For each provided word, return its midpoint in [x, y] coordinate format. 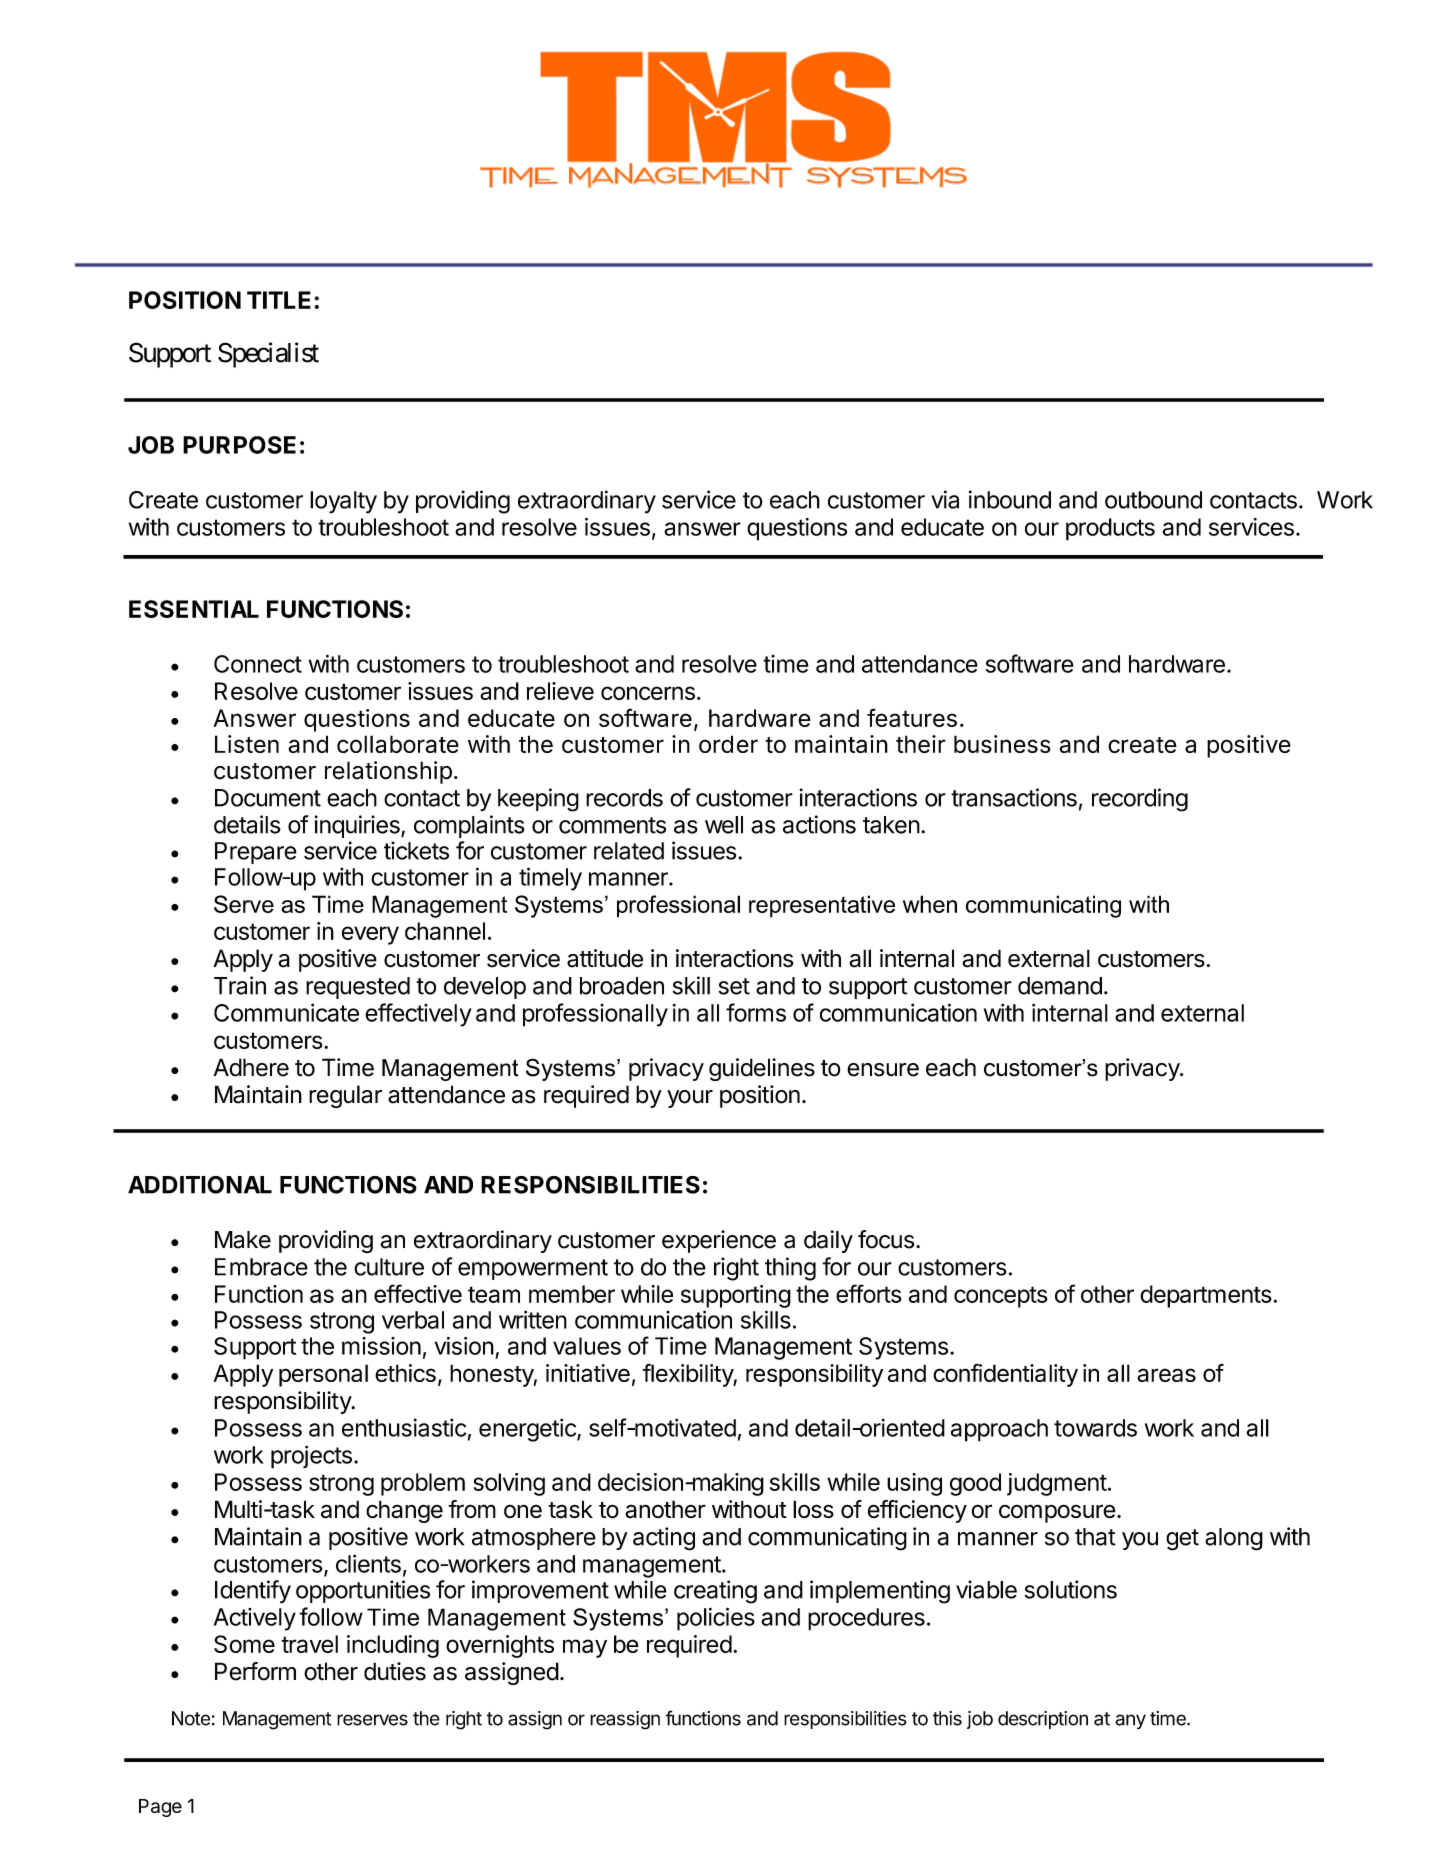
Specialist [268, 355]
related [629, 851]
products [1110, 529]
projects [311, 1457]
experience [719, 1241]
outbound [1153, 500]
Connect [258, 664]
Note [191, 1718]
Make [243, 1240]
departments [1206, 1296]
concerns [648, 693]
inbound [1010, 499]
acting [664, 1539]
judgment [1057, 1484]
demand [1060, 986]
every [370, 935]
